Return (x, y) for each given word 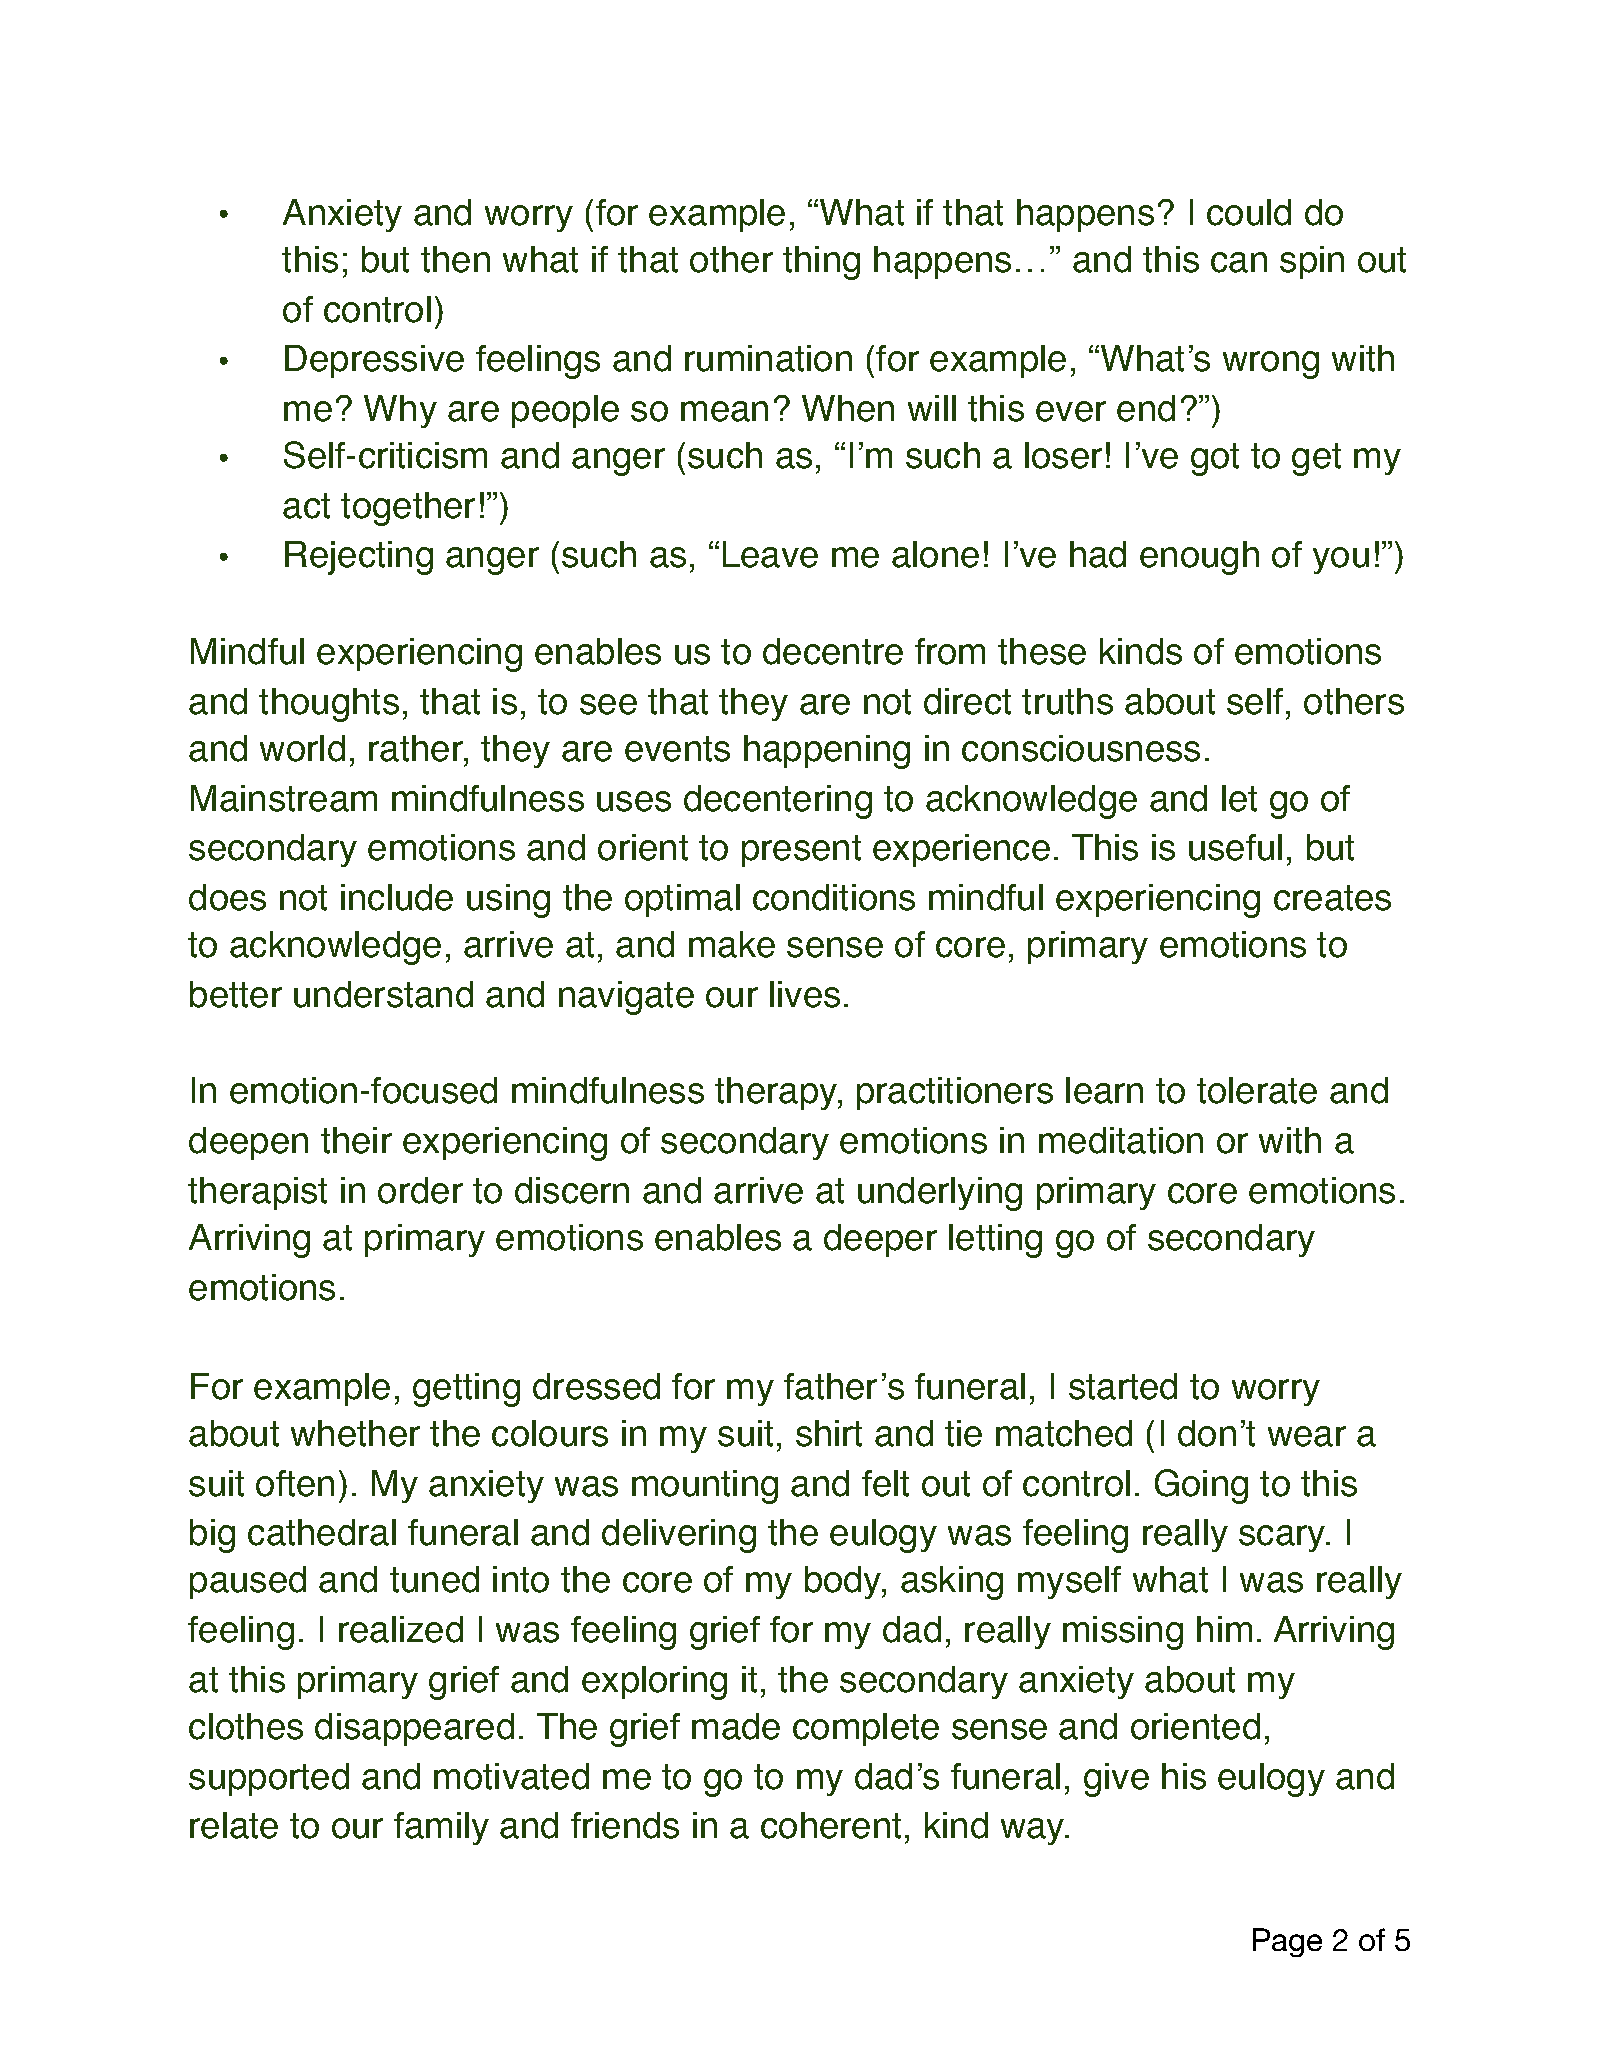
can (1239, 262)
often (295, 1483)
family (441, 1828)
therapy (777, 1093)
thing (821, 263)
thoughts (329, 705)
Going (1201, 1486)
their (356, 1140)
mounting (705, 1487)
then (455, 259)
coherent (831, 1825)
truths (1067, 701)
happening (827, 752)
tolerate (1257, 1090)
